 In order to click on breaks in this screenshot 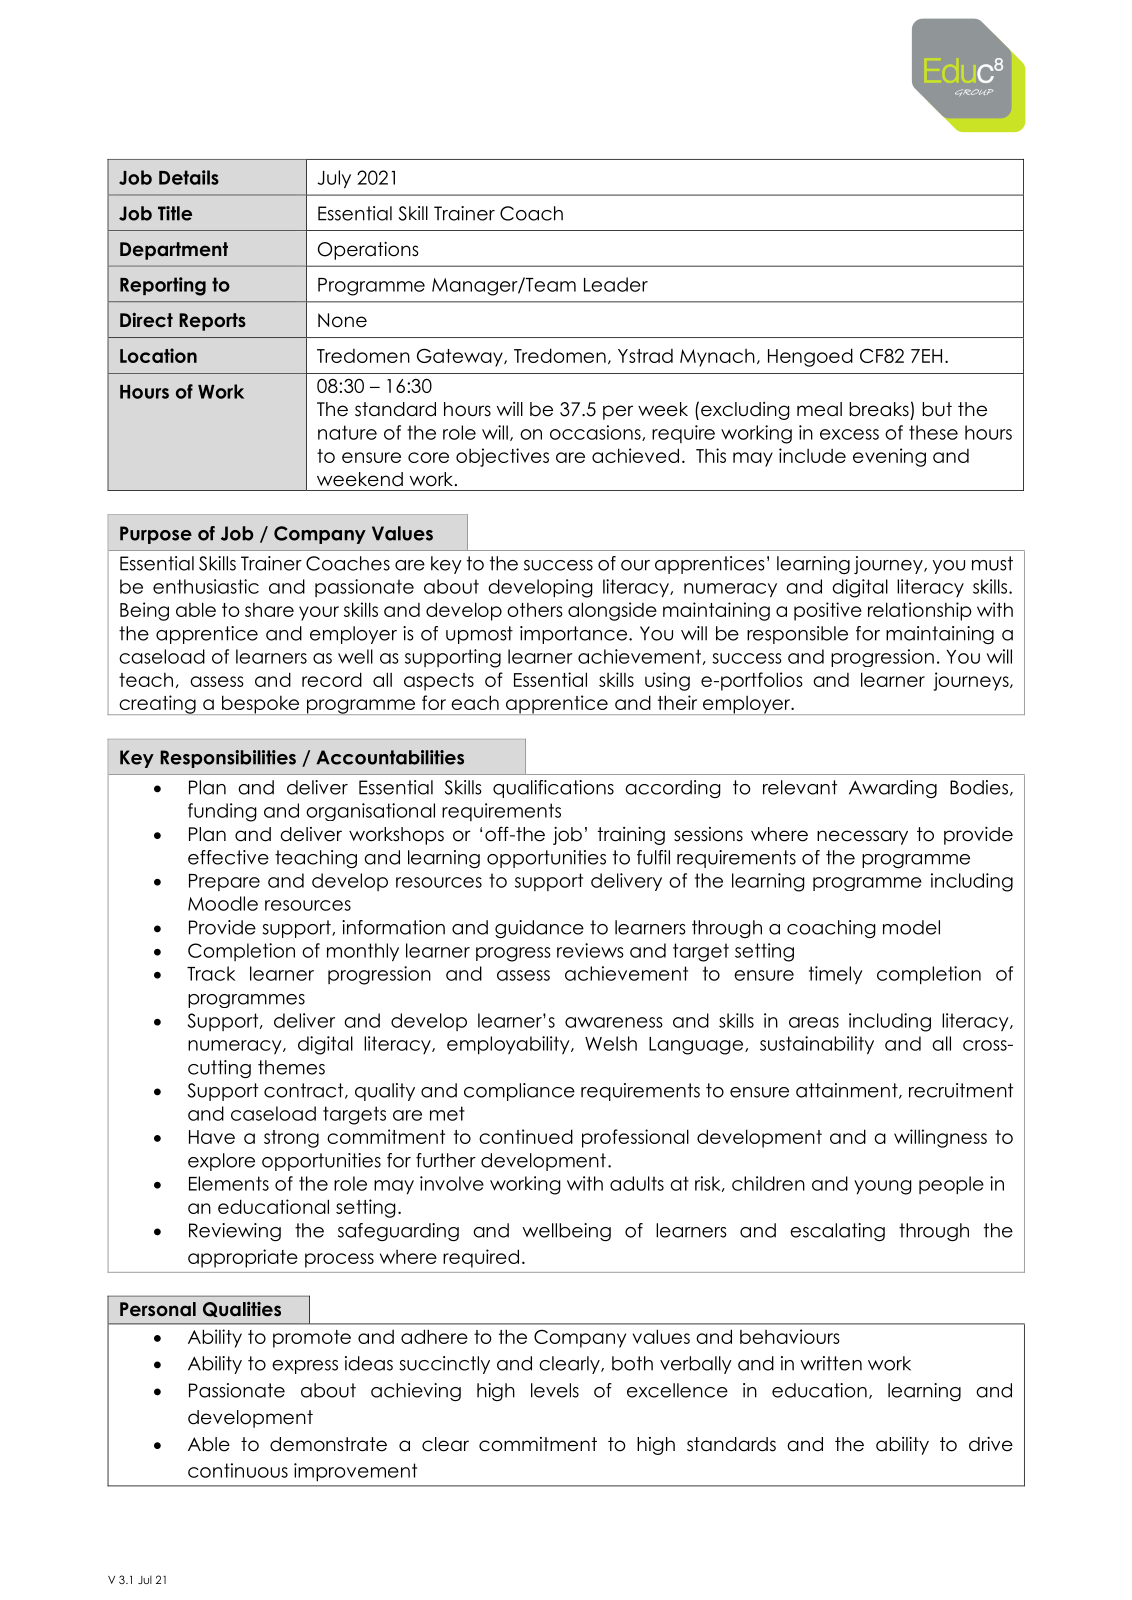, I will do `click(879, 409)`.
